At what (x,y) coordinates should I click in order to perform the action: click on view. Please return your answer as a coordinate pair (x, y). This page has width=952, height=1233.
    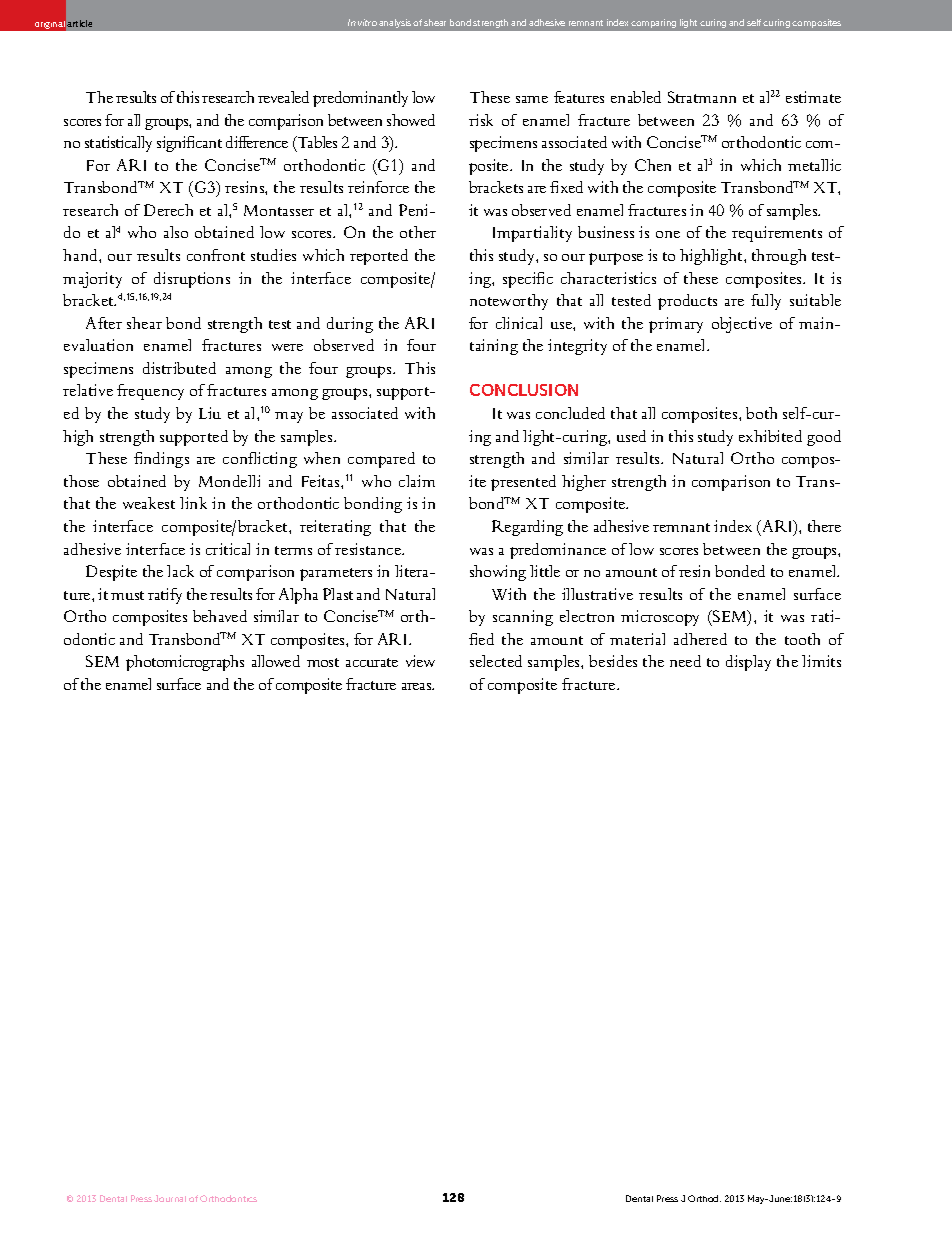
    Looking at the image, I should click on (420, 661).
